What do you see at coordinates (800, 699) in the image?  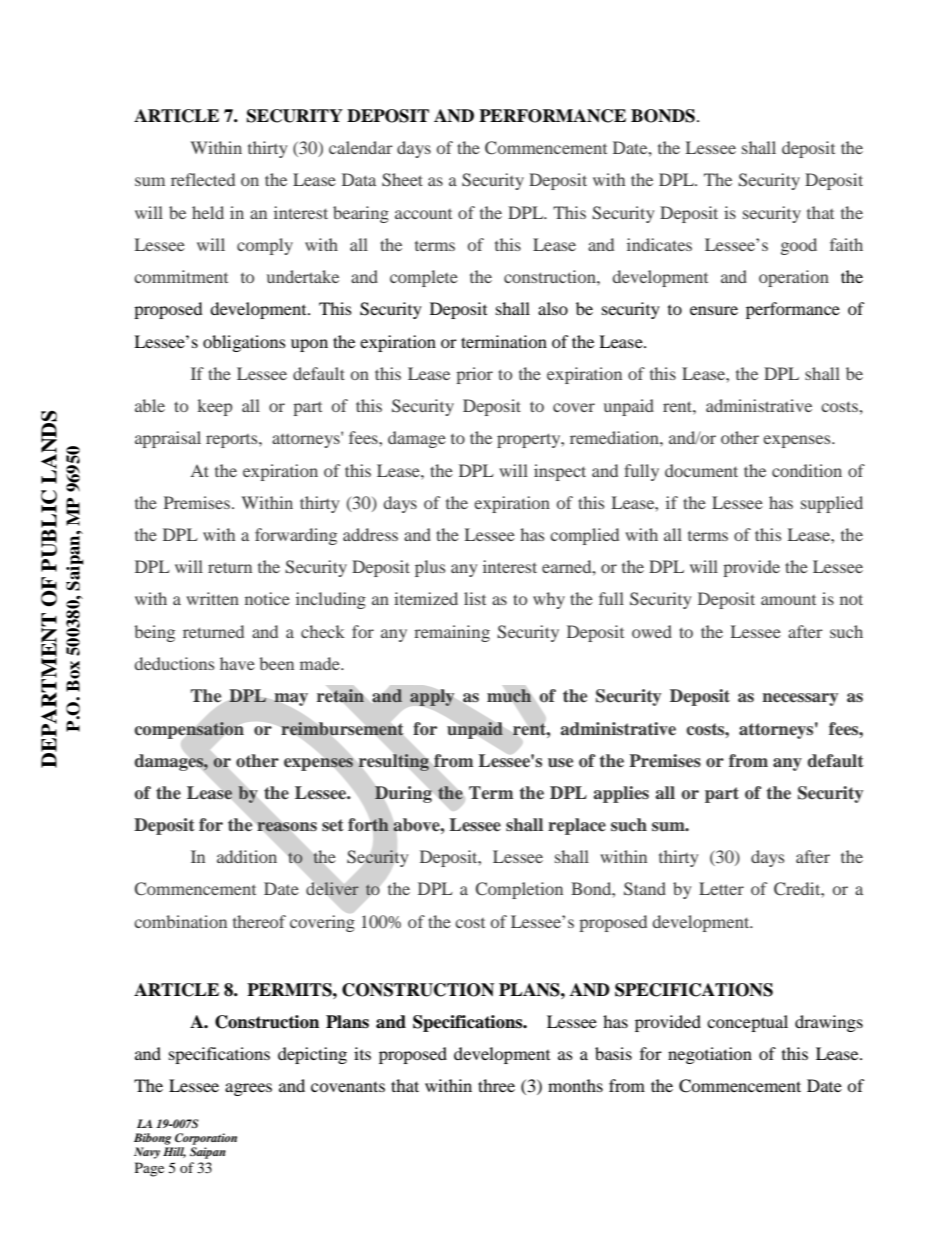 I see `necessary` at bounding box center [800, 699].
